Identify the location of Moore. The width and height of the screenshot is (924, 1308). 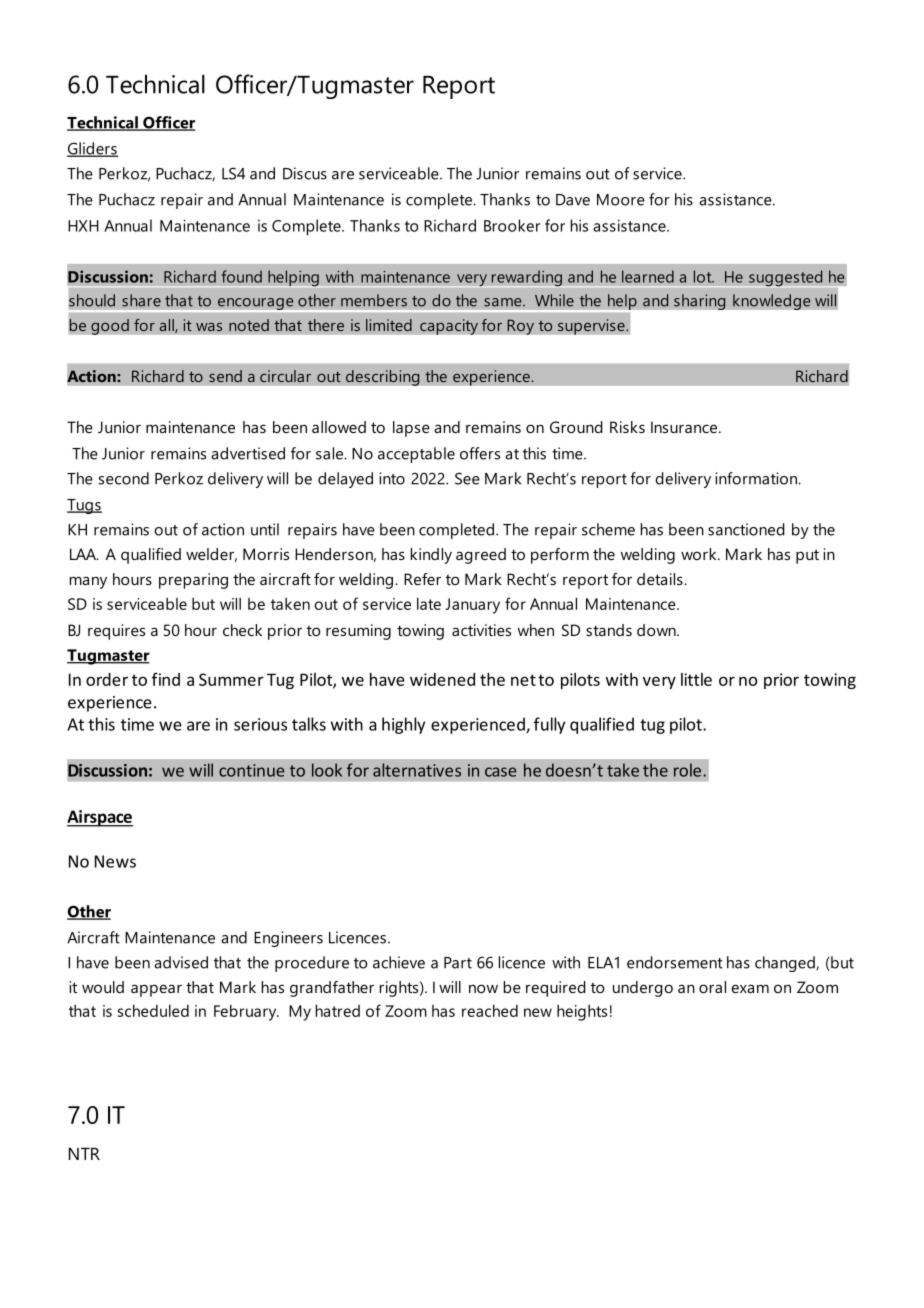
(621, 200).
